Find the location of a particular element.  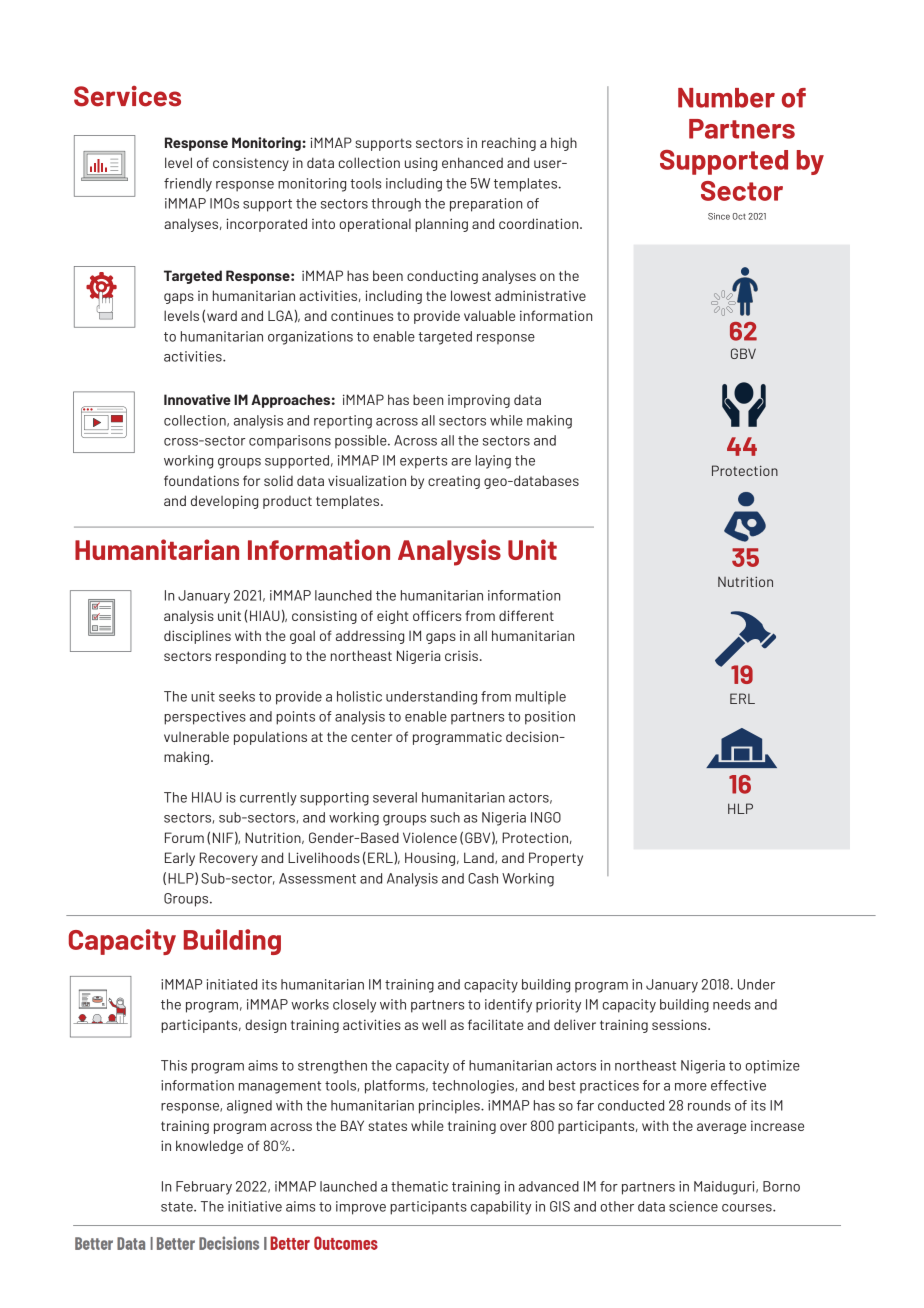

creating is located at coordinates (454, 482).
